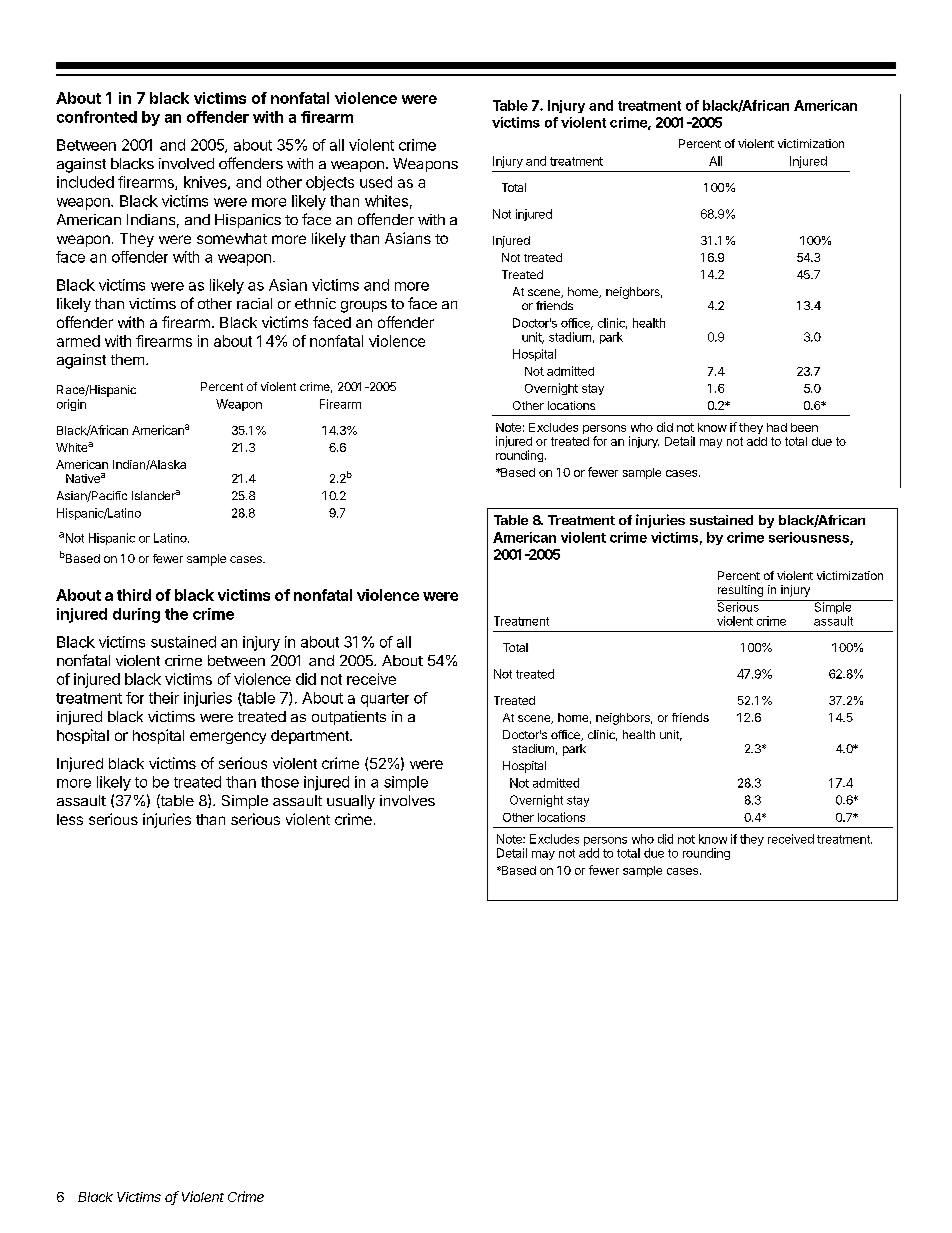  I want to click on involves, so click(407, 800).
